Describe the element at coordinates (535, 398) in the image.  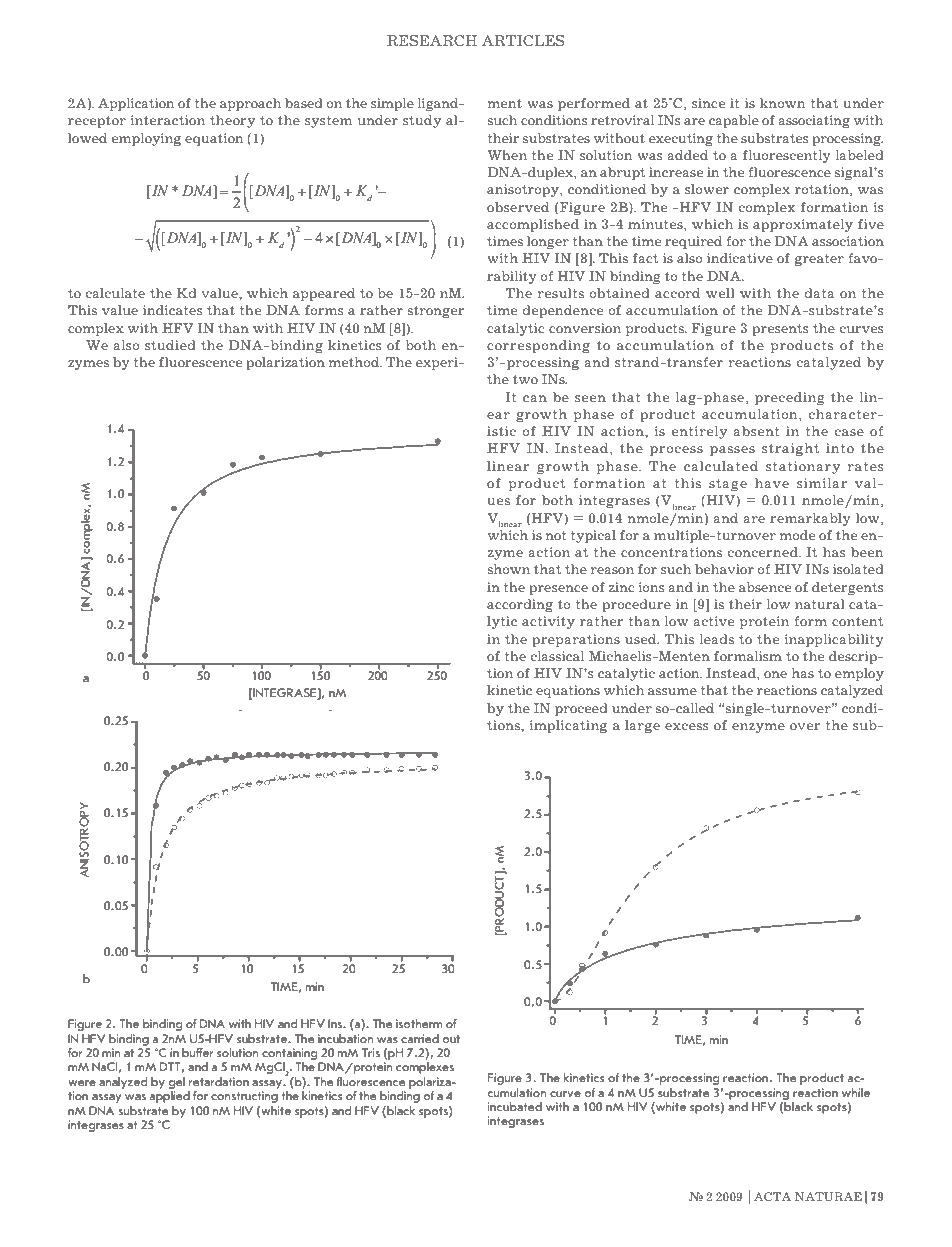
I see `can` at that location.
